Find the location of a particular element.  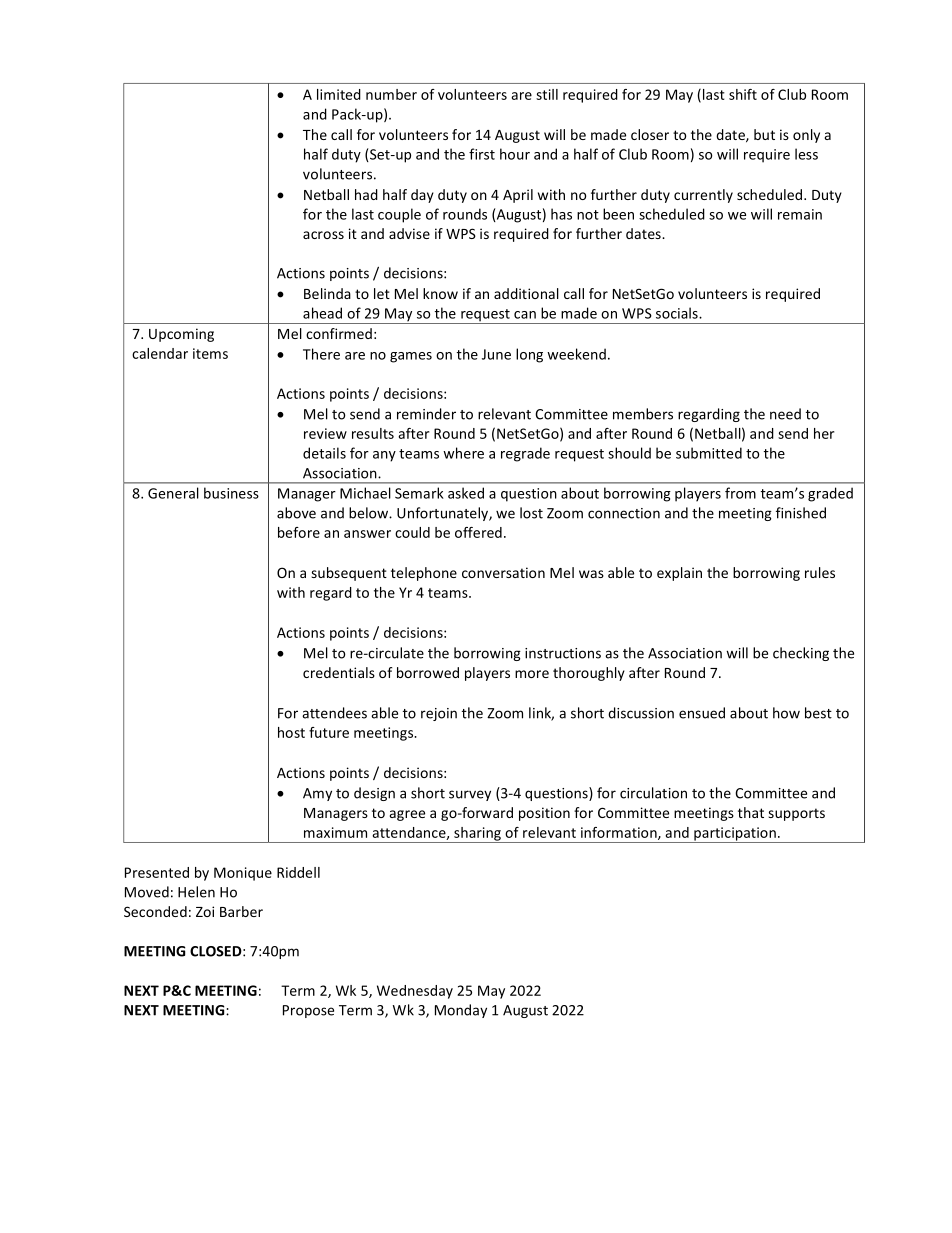

how is located at coordinates (786, 713).
